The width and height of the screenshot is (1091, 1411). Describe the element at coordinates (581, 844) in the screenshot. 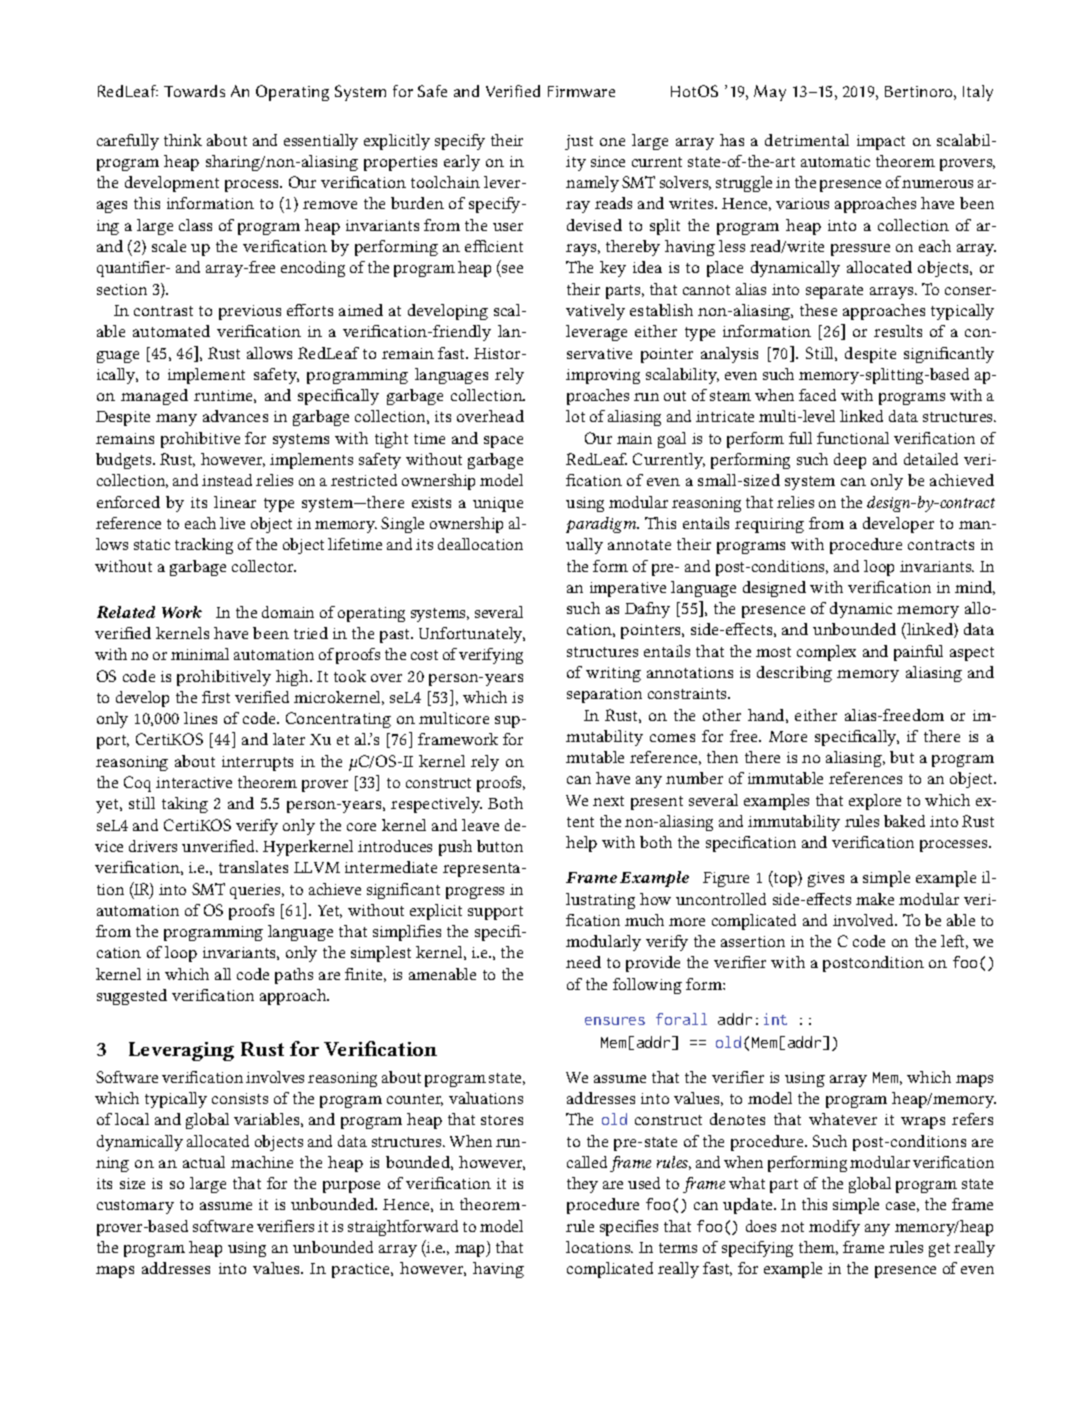

I see `help` at that location.
